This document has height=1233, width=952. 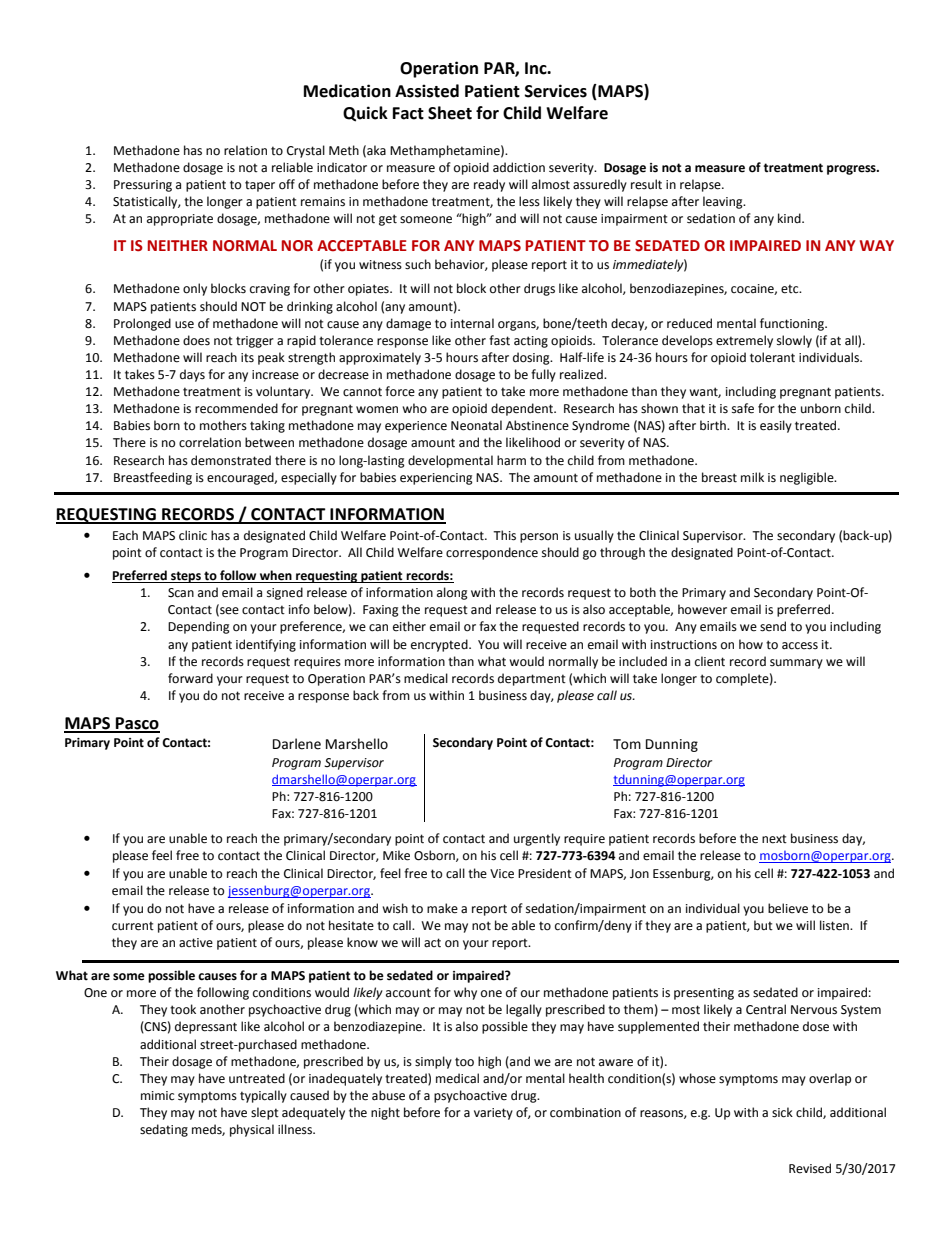 I want to click on Depending, so click(x=199, y=627).
